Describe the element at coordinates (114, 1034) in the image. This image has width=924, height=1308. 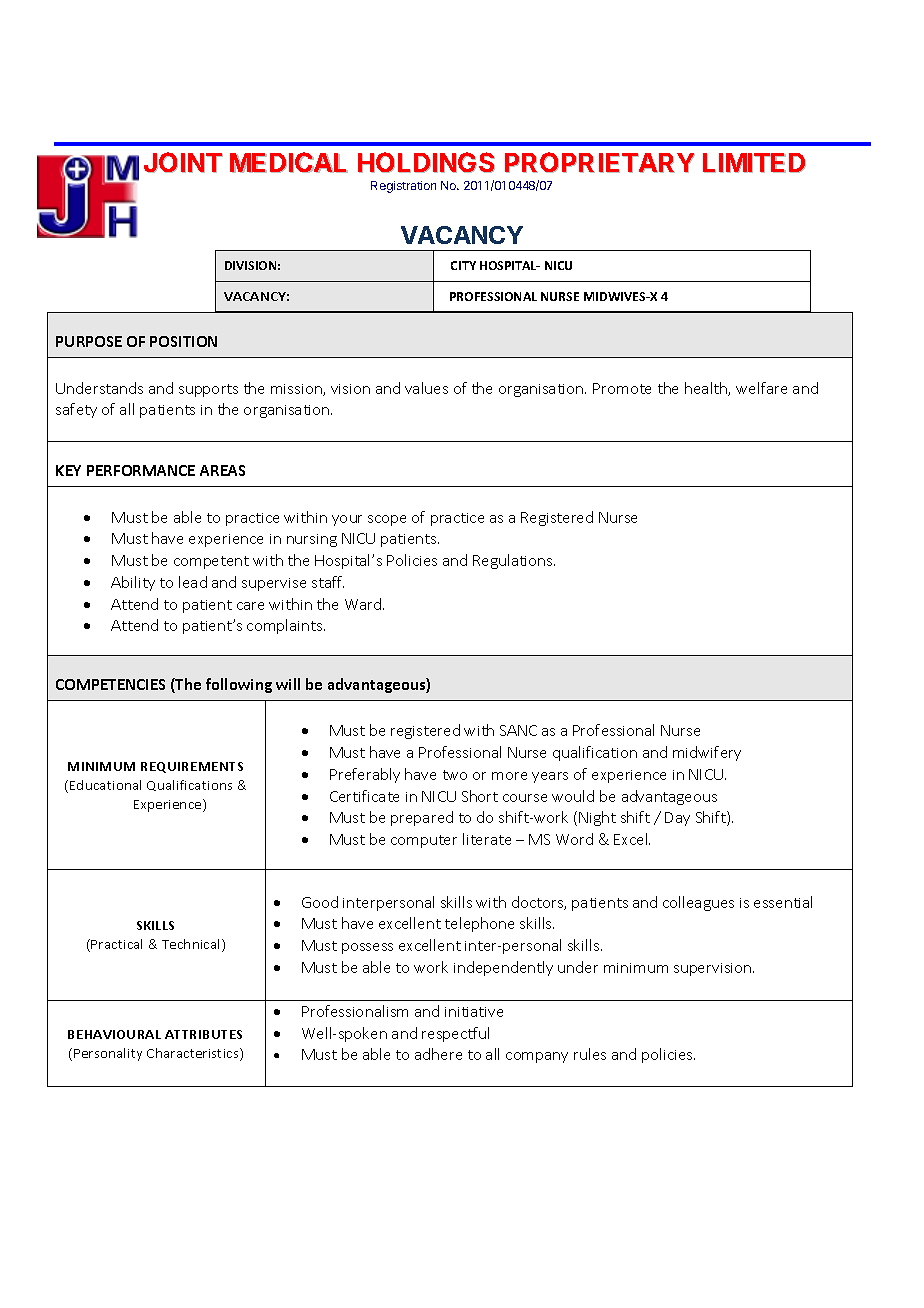
I see `BEHAVIOURAL` at that location.
